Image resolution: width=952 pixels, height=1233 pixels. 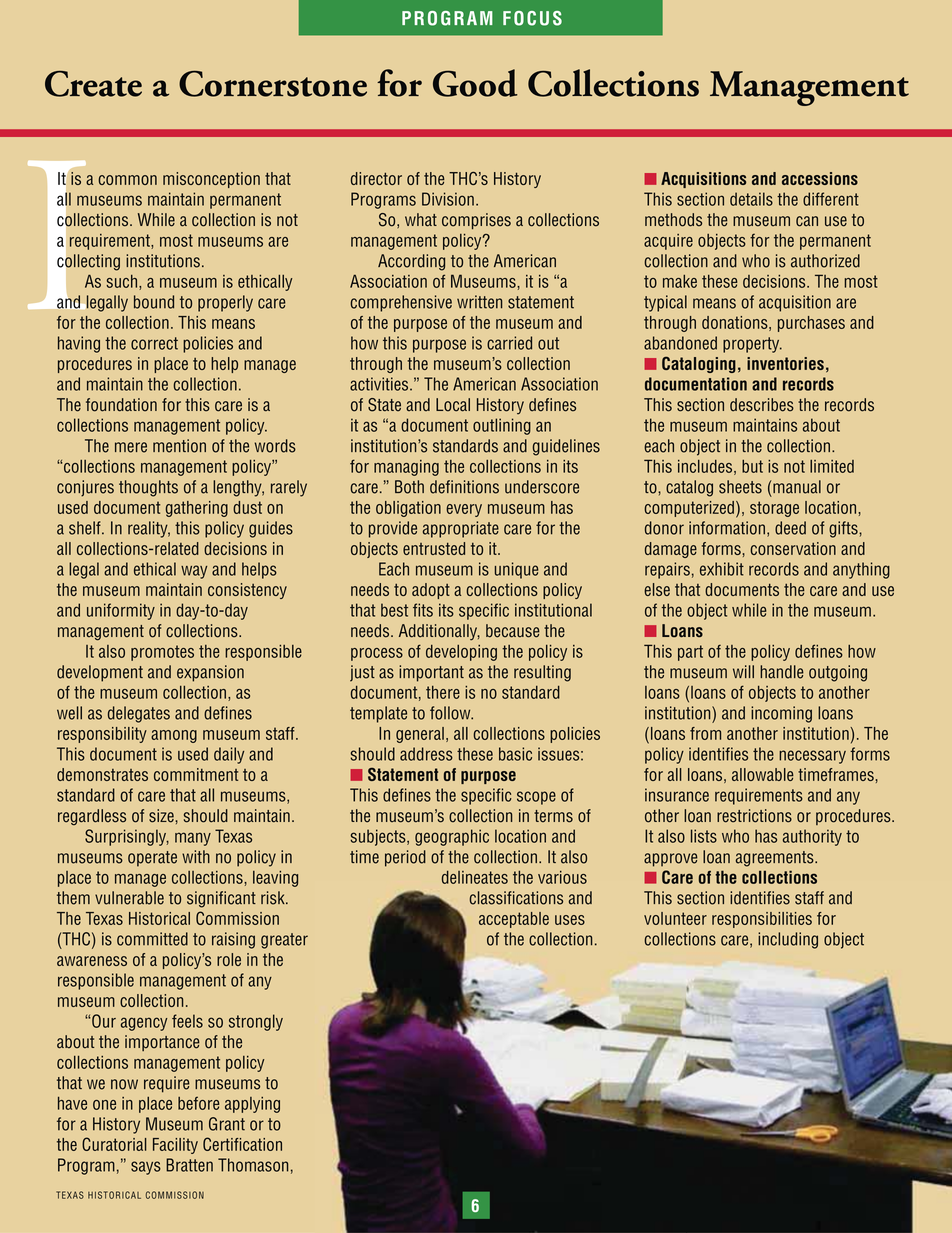 I want to click on accessions, so click(x=820, y=178).
